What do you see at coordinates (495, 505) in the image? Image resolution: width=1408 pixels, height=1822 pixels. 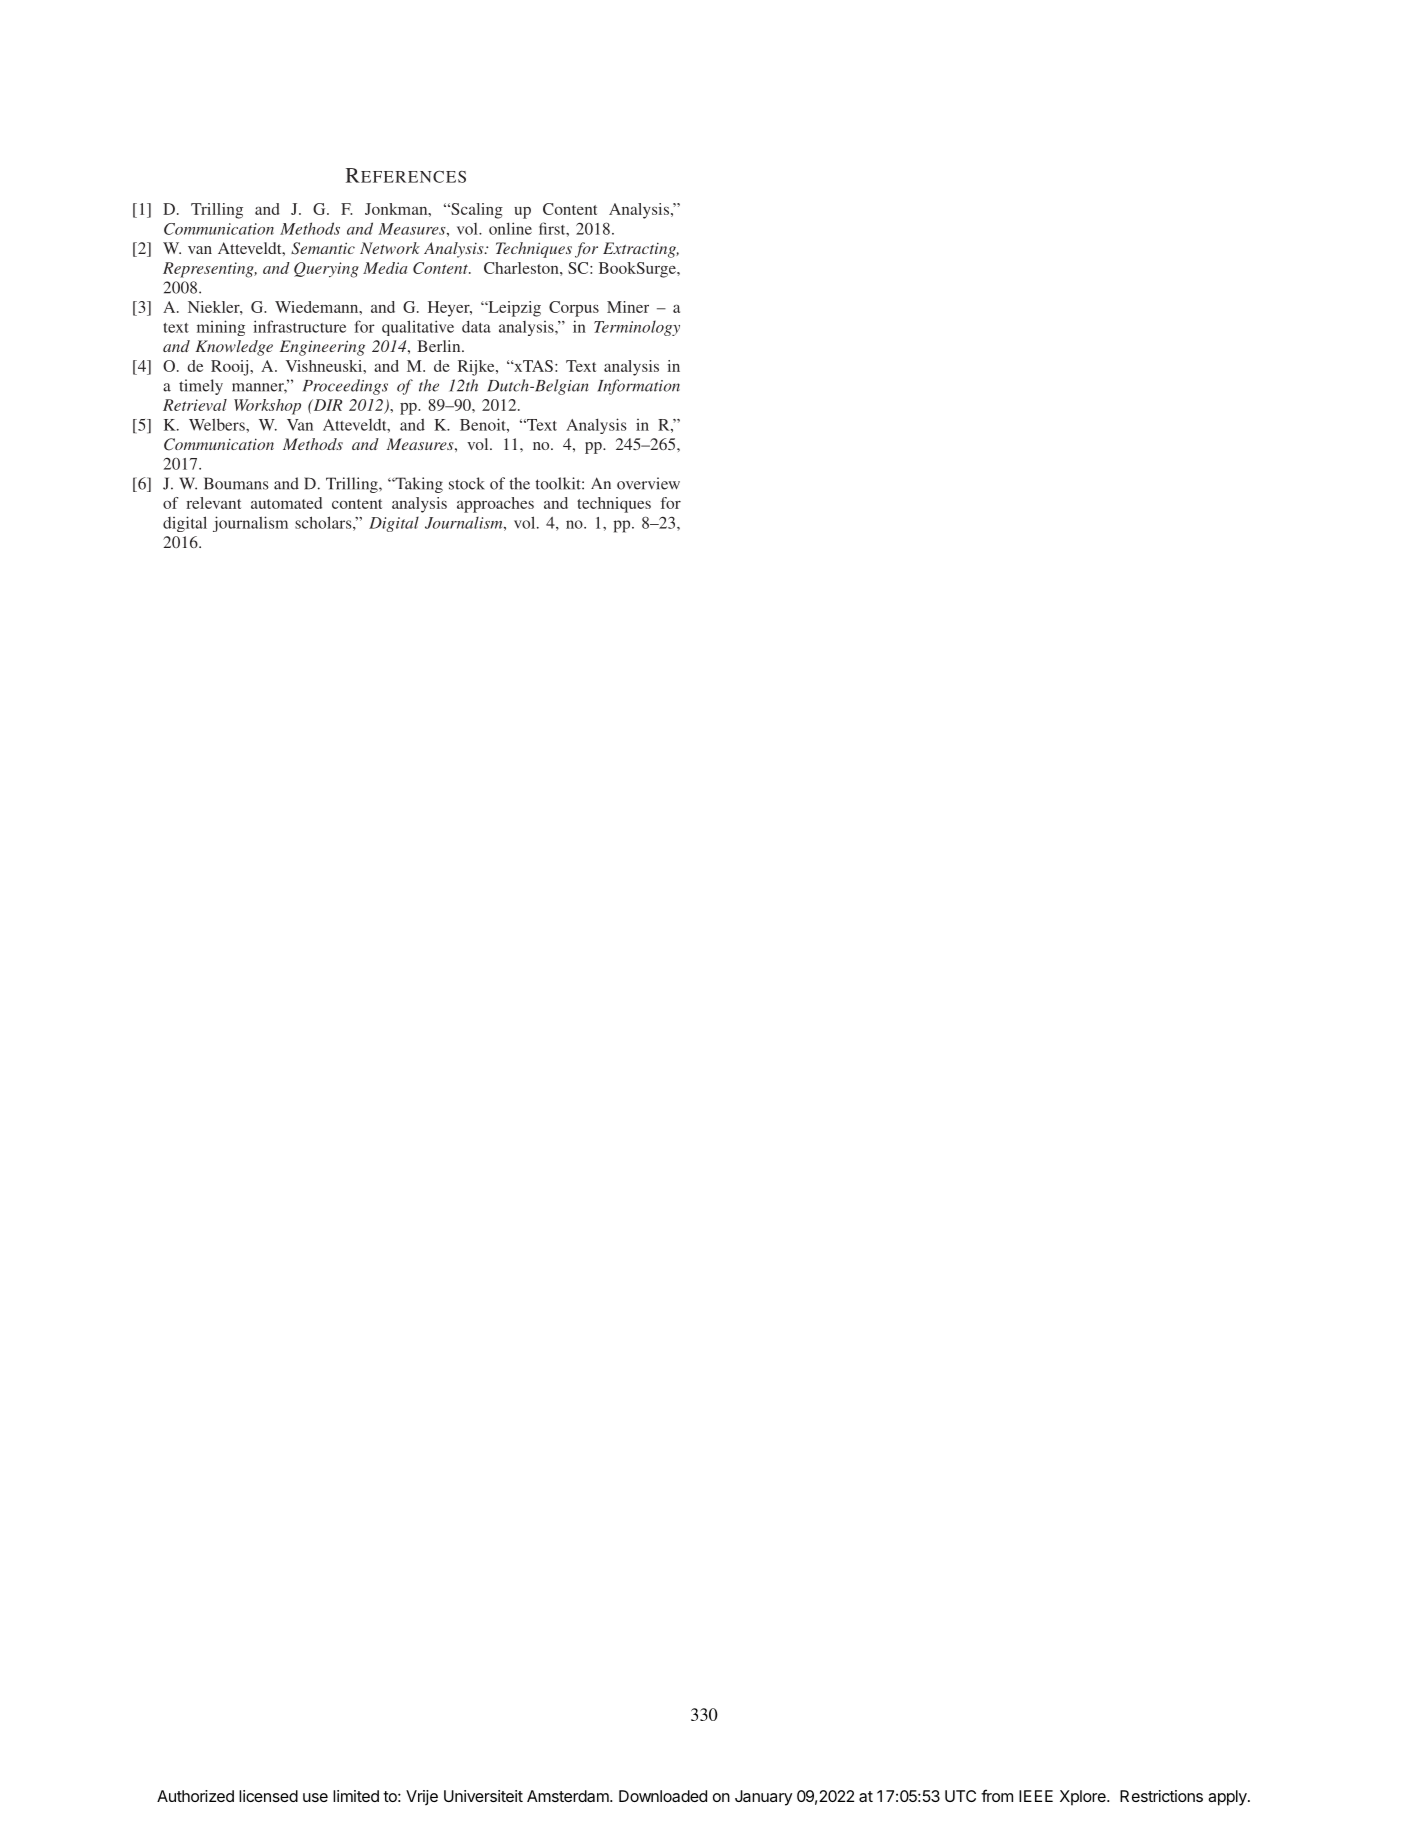 I see `approaches` at bounding box center [495, 505].
